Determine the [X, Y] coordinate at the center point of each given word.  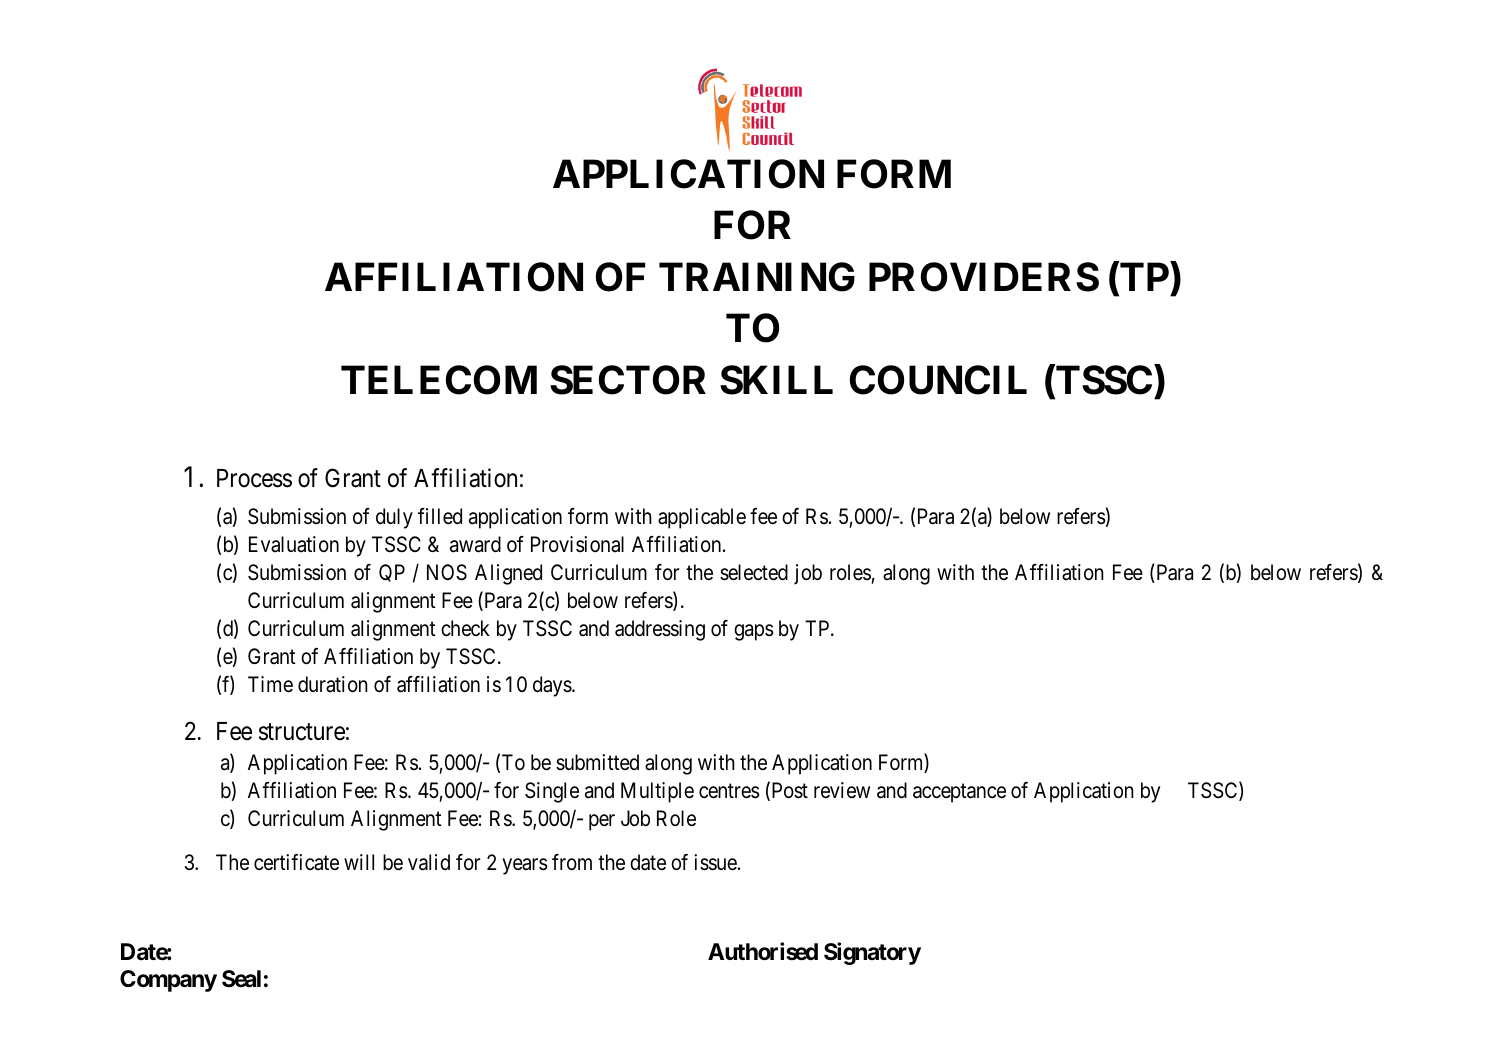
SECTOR [628, 380]
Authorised [763, 952]
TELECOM [439, 380]
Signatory [872, 954]
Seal [241, 979]
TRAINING [757, 277]
